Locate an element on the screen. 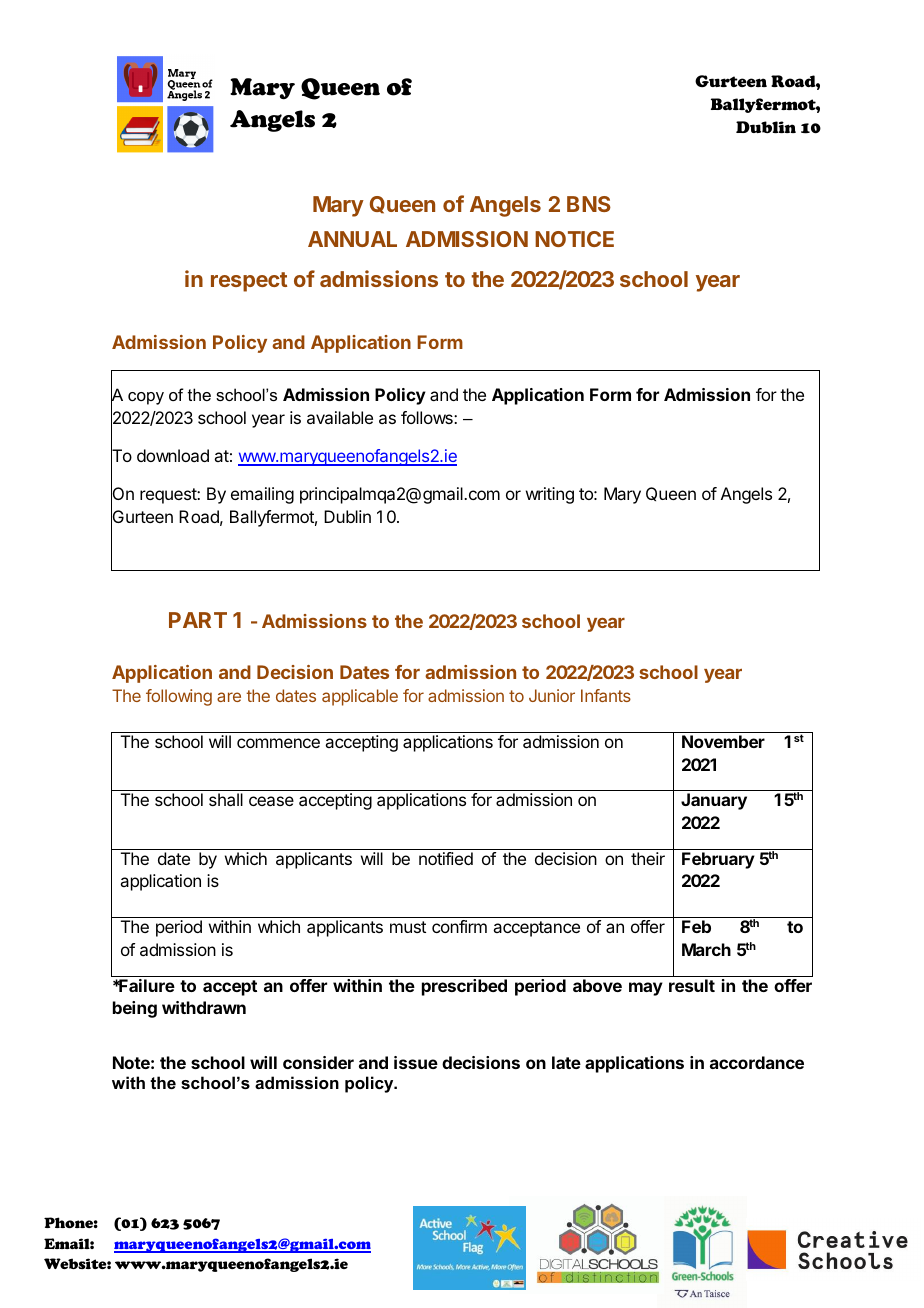 The image size is (924, 1308). are is located at coordinates (229, 697).
